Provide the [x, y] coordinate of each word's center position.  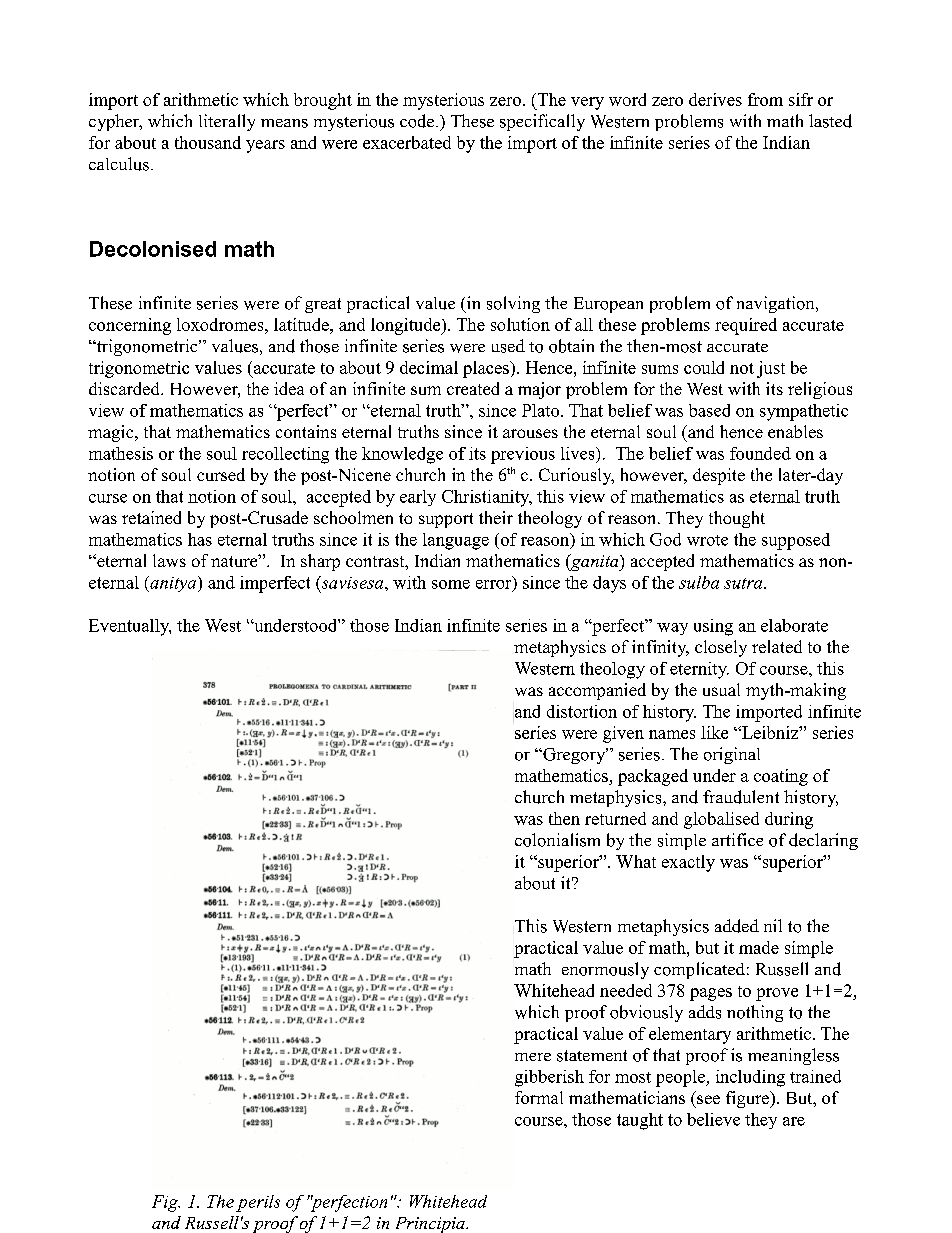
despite [719, 476]
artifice [737, 839]
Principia [431, 1225]
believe [713, 1119]
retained [151, 517]
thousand [208, 142]
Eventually [130, 627]
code [418, 121]
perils [258, 1203]
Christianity [487, 498]
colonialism [557, 840]
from [765, 99]
